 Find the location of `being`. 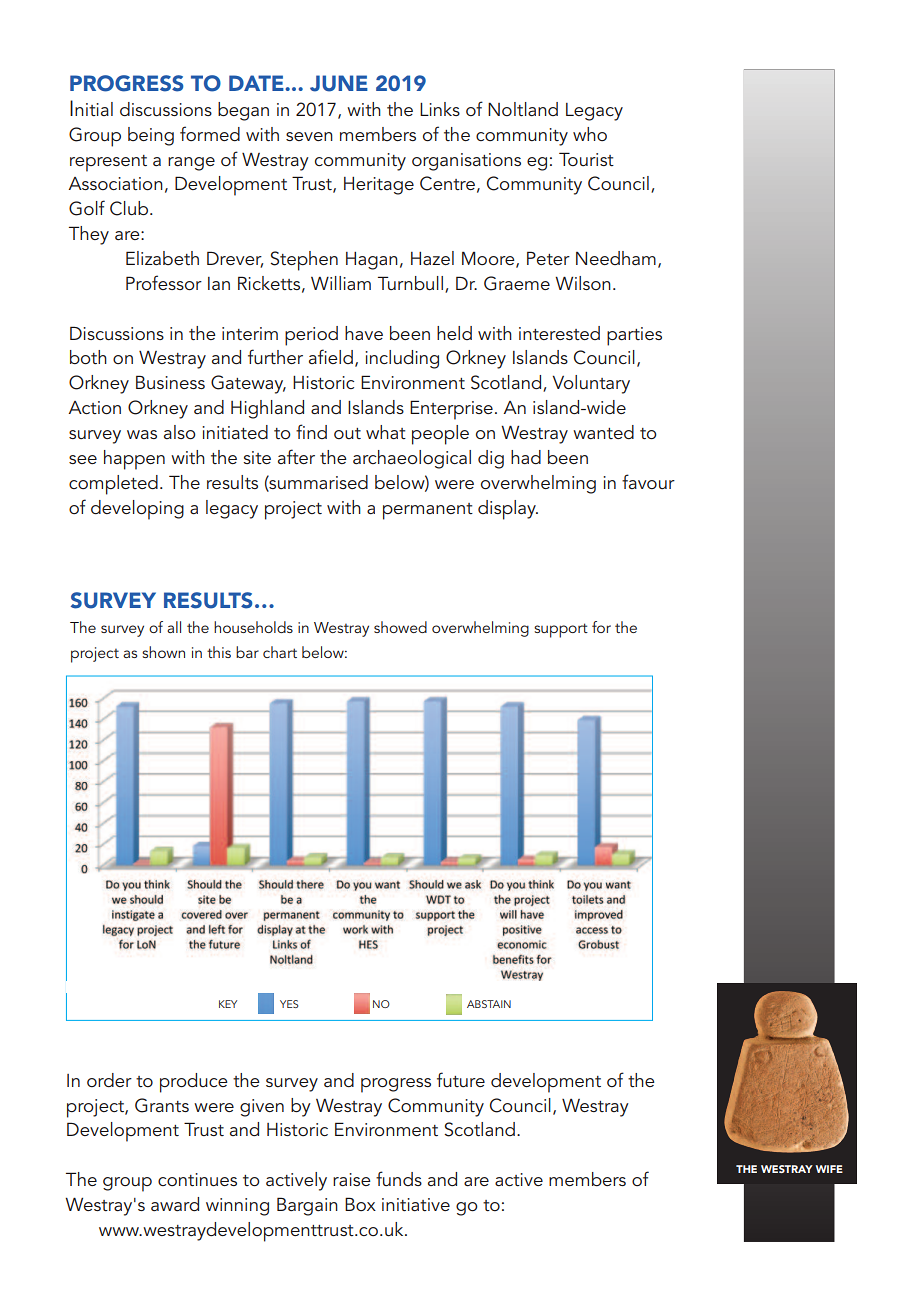

being is located at coordinates (151, 136).
